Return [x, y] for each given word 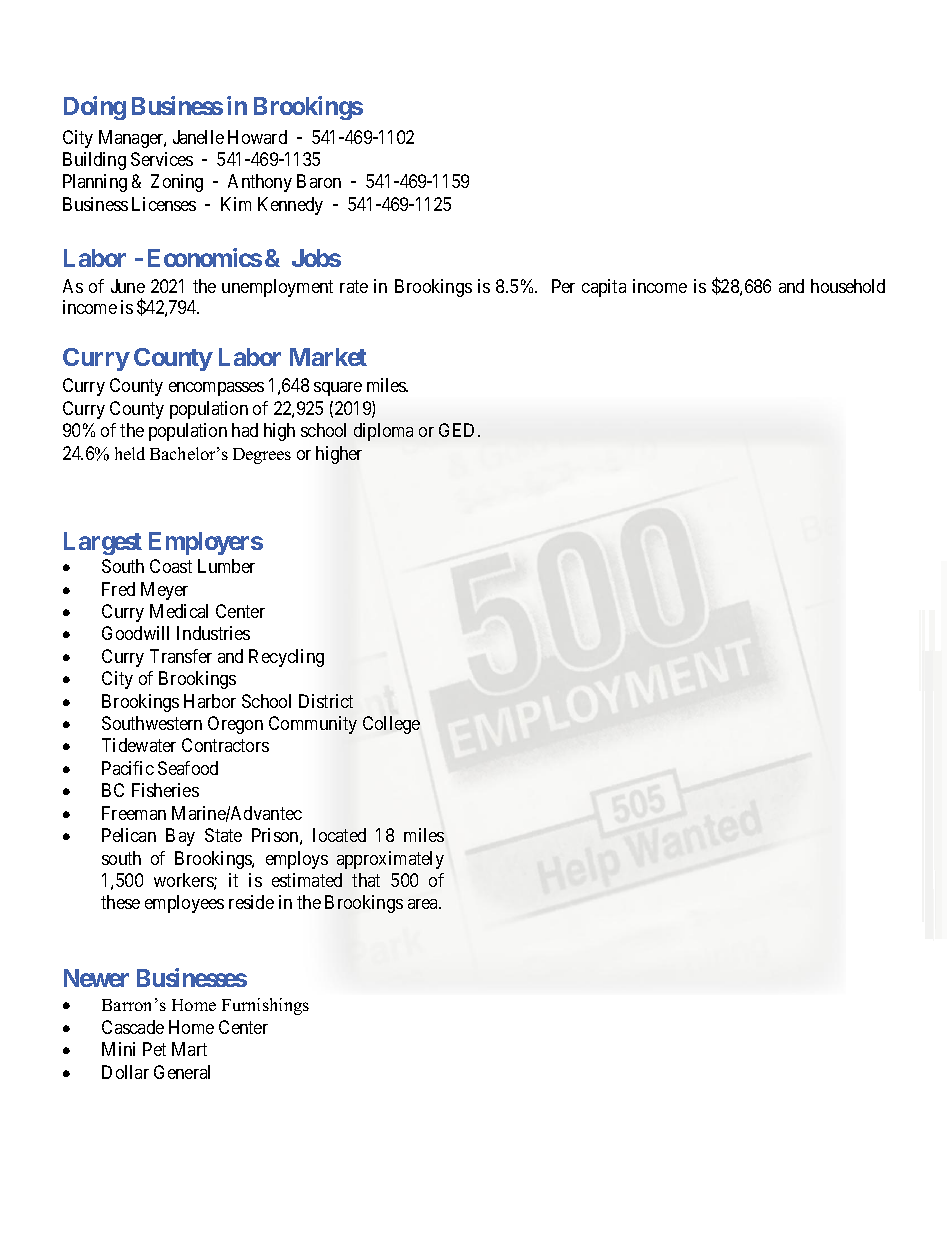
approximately [390, 860]
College [391, 725]
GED [459, 430]
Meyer [164, 591]
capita [604, 288]
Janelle [198, 137]
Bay [180, 837]
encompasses [216, 389]
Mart [189, 1049]
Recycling [286, 658]
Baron [319, 181]
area [424, 904]
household [848, 286]
